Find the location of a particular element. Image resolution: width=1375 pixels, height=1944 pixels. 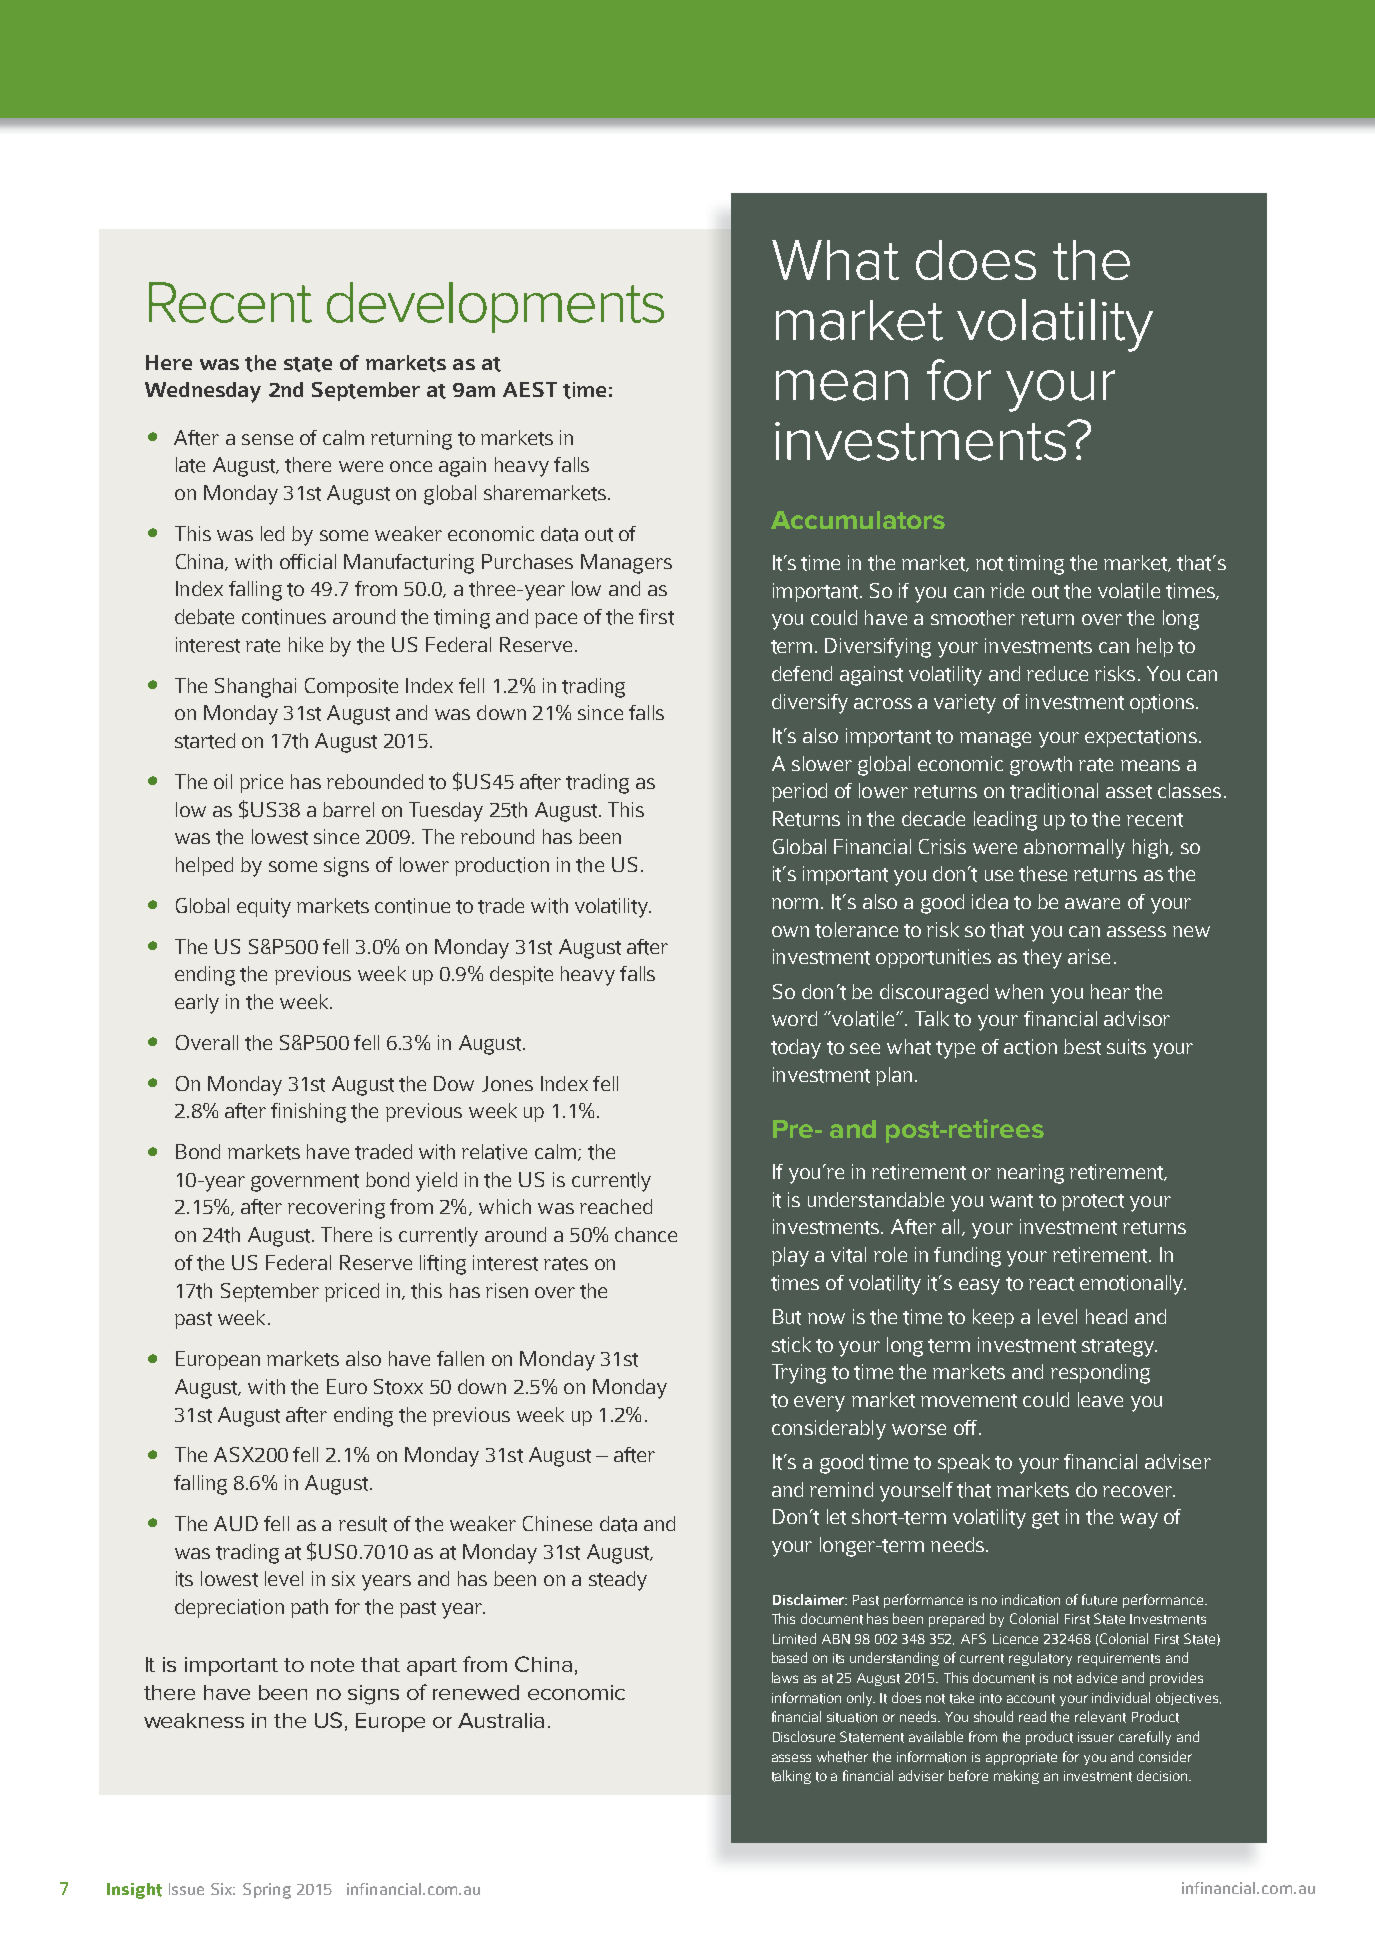

Disclosure is located at coordinates (804, 1736).
